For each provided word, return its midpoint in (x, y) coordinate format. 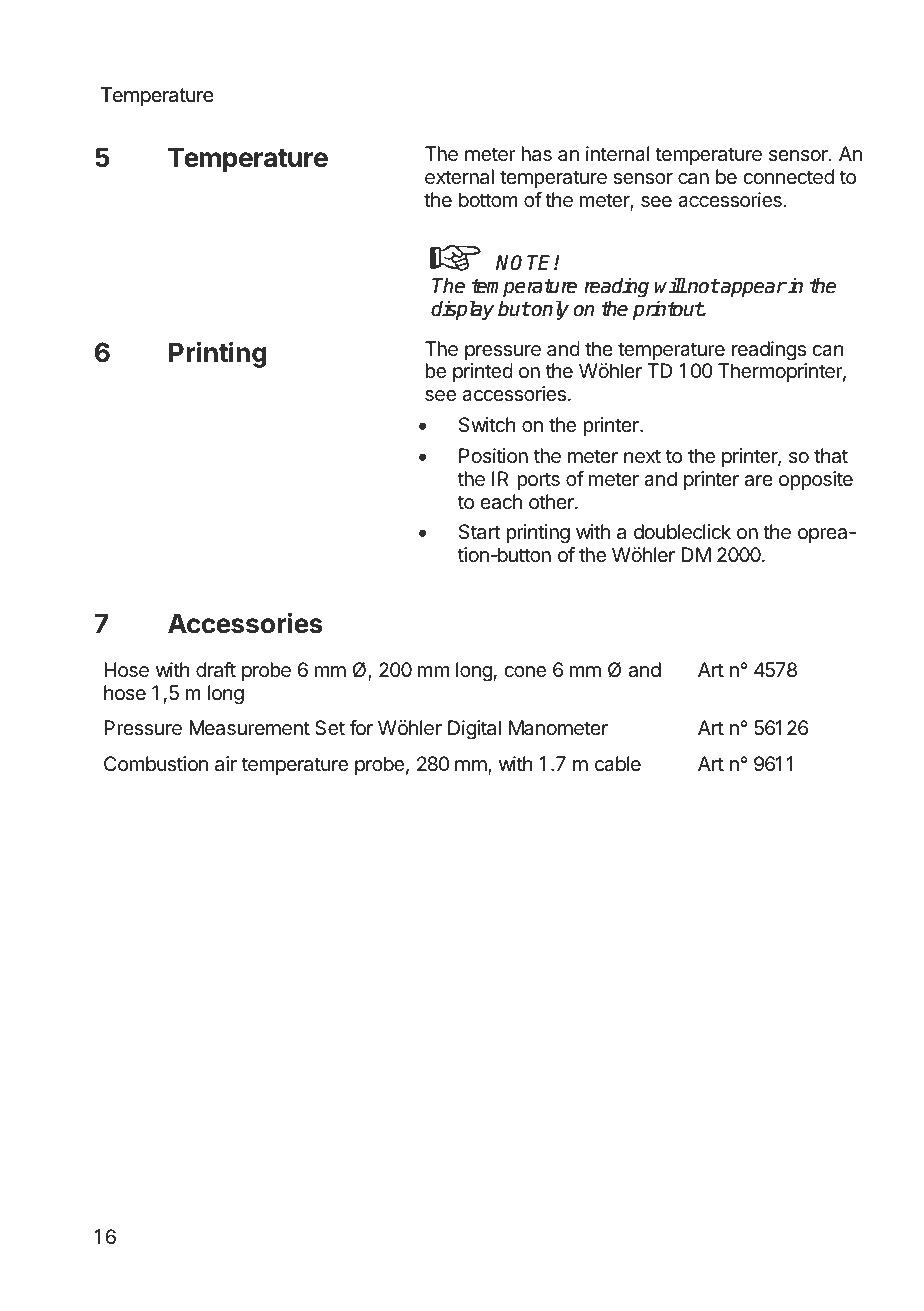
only (549, 310)
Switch (487, 425)
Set (330, 728)
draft (216, 670)
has (536, 154)
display (462, 310)
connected (788, 177)
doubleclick (682, 532)
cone (525, 672)
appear (753, 289)
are (759, 481)
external (459, 177)
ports (538, 481)
